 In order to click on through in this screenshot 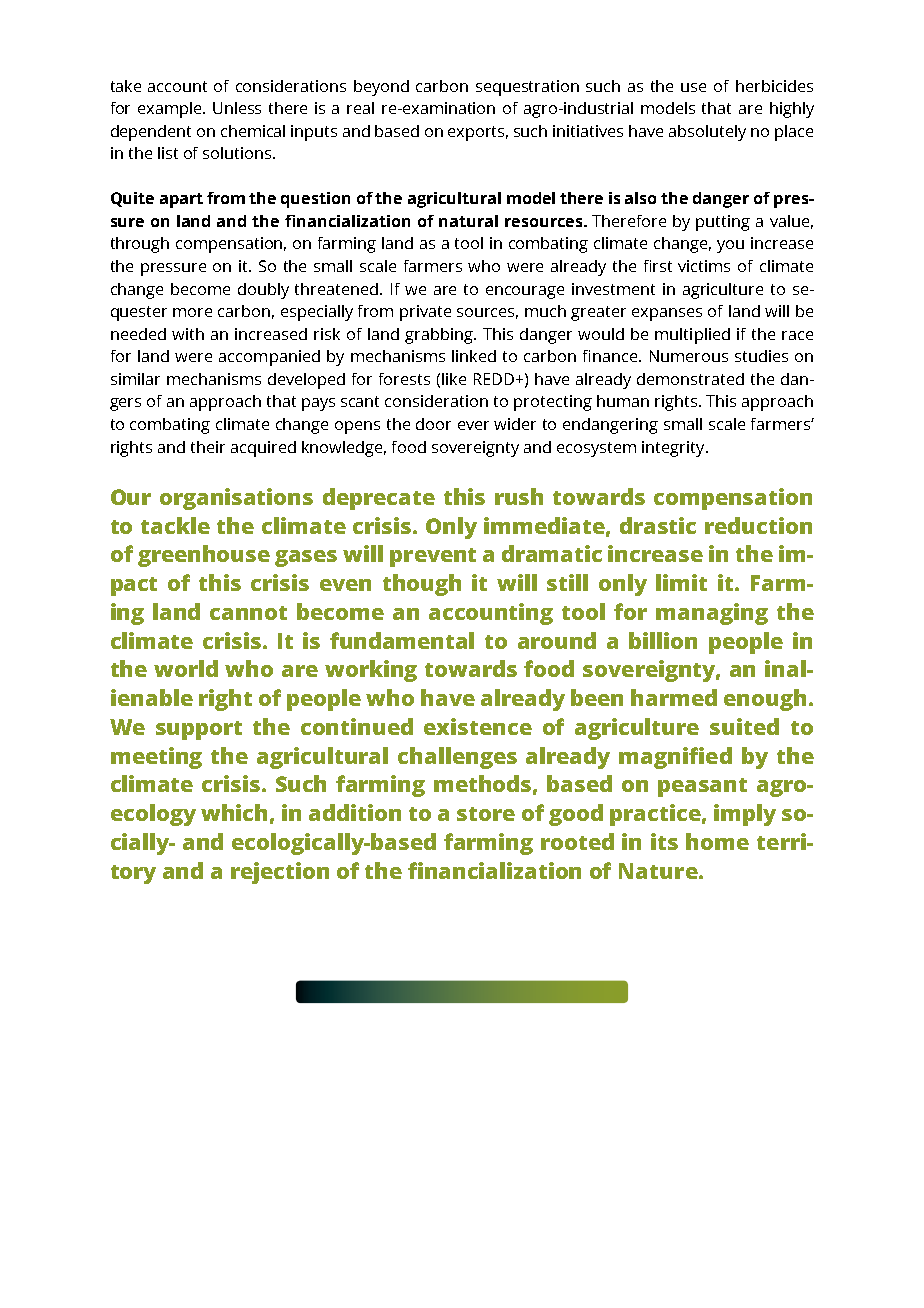, I will do `click(140, 245)`.
